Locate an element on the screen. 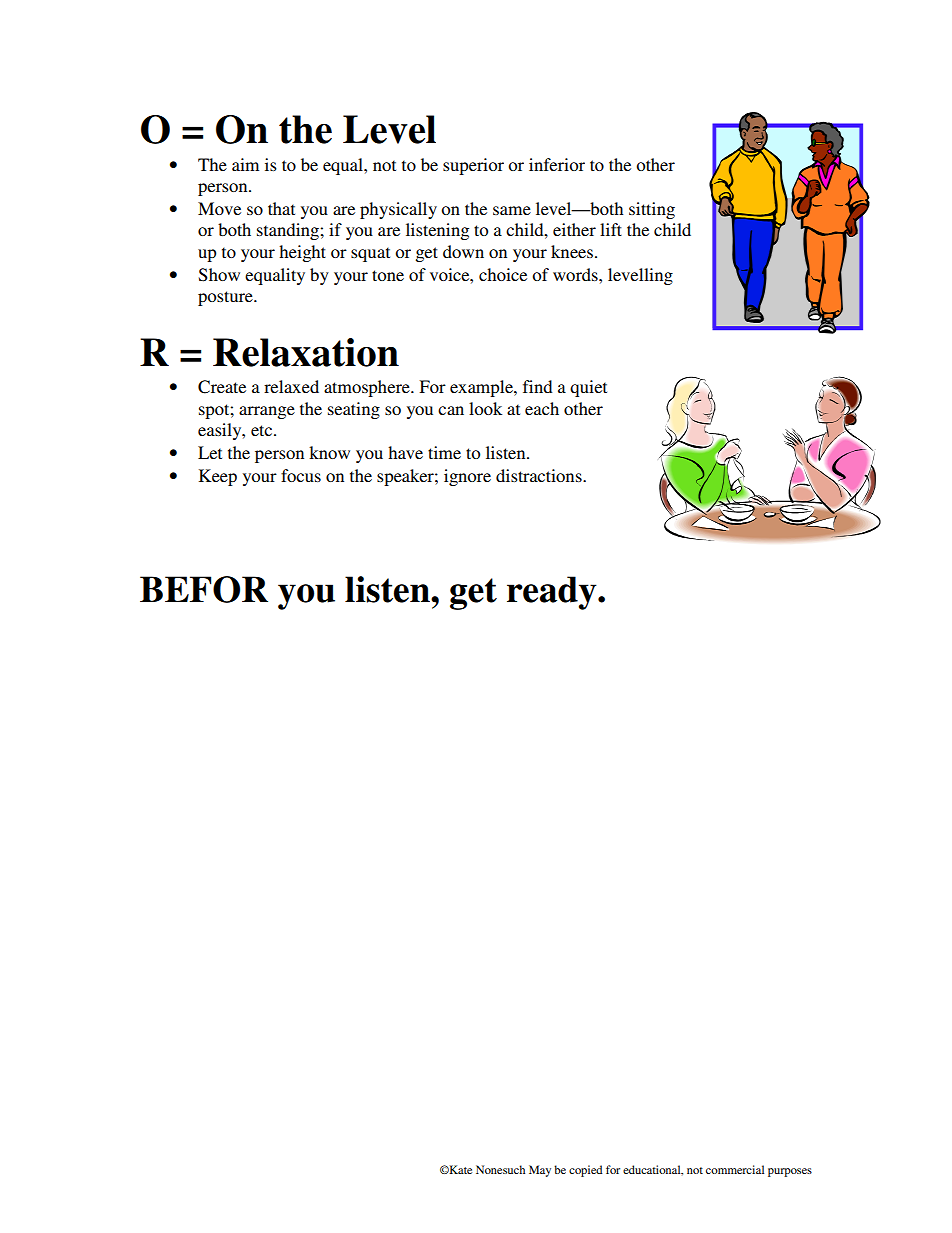  purposes is located at coordinates (790, 1172).
